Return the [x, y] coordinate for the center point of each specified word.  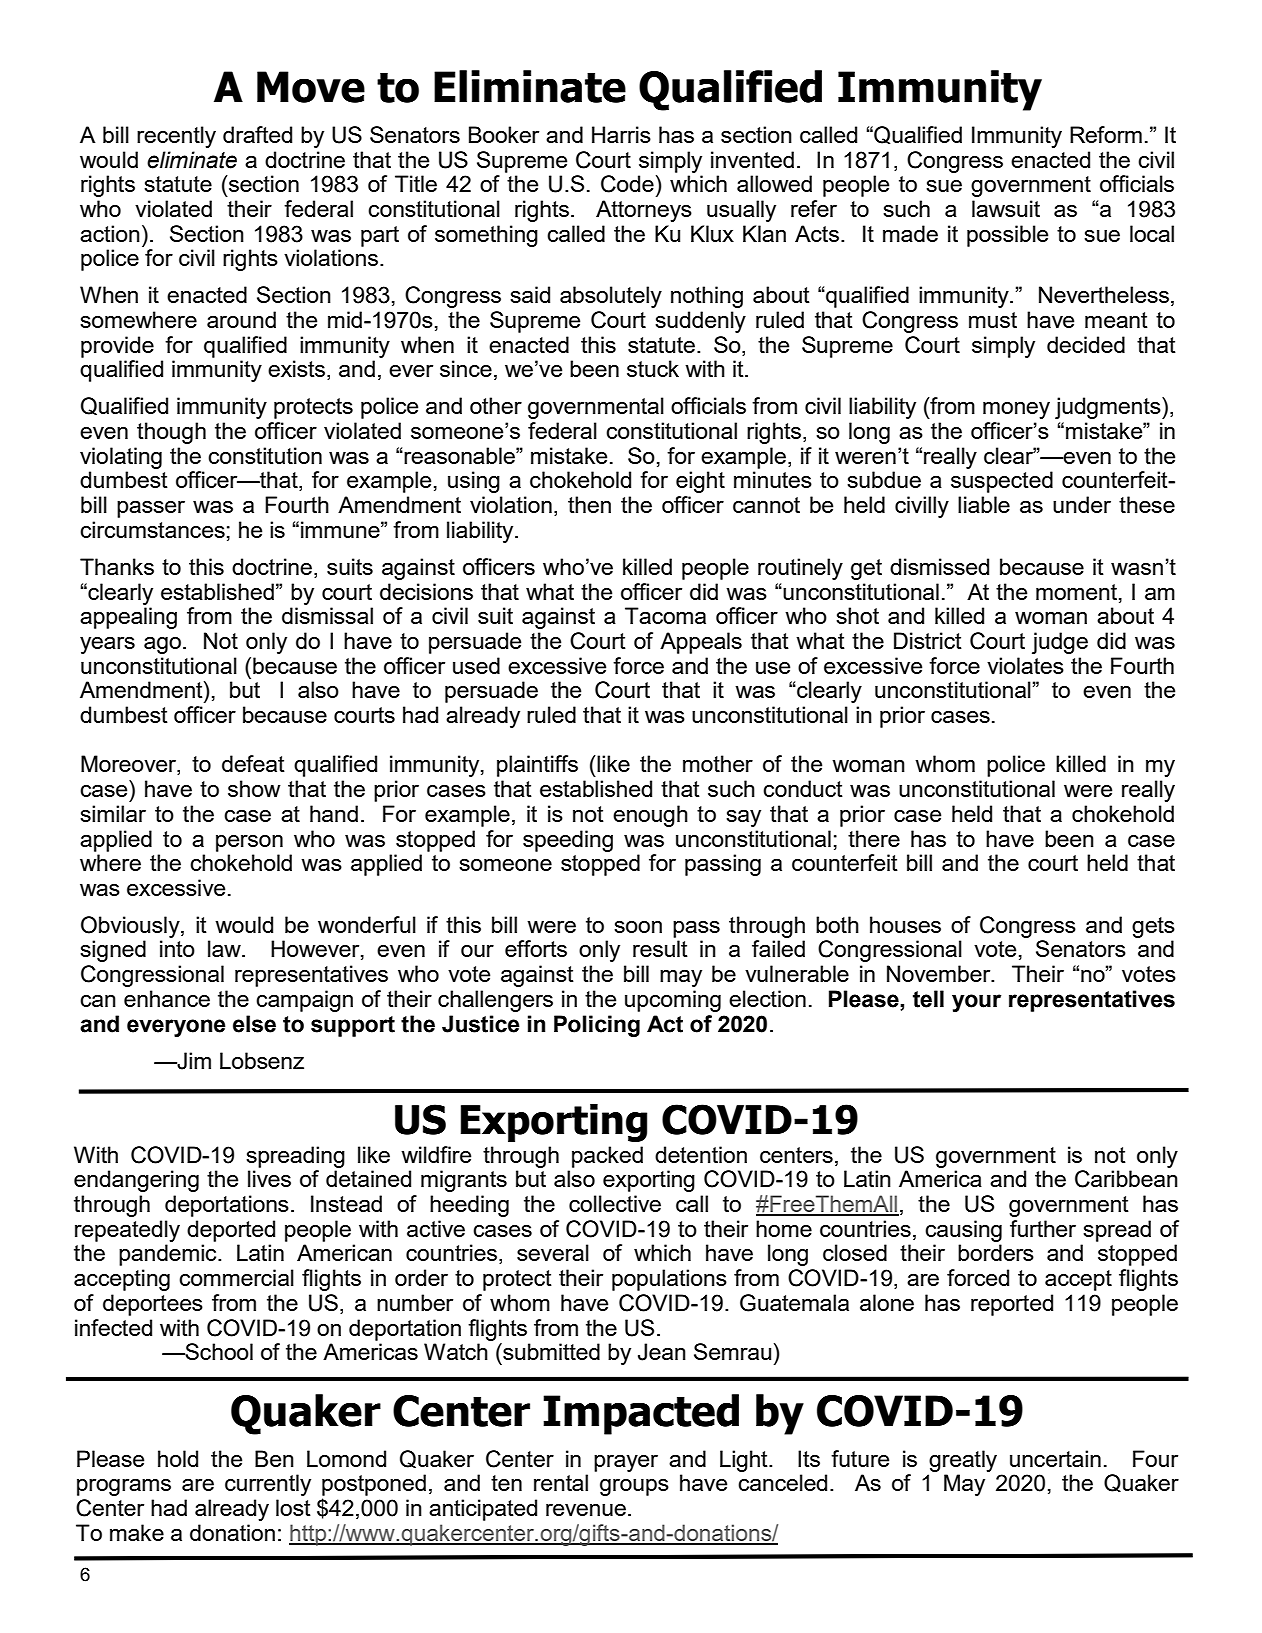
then [589, 504]
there [874, 838]
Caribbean [1126, 1179]
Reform [1106, 134]
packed [607, 1157]
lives [269, 1178]
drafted [257, 134]
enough [650, 816]
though [171, 433]
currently [268, 1485]
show [254, 788]
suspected [1002, 482]
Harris [621, 134]
